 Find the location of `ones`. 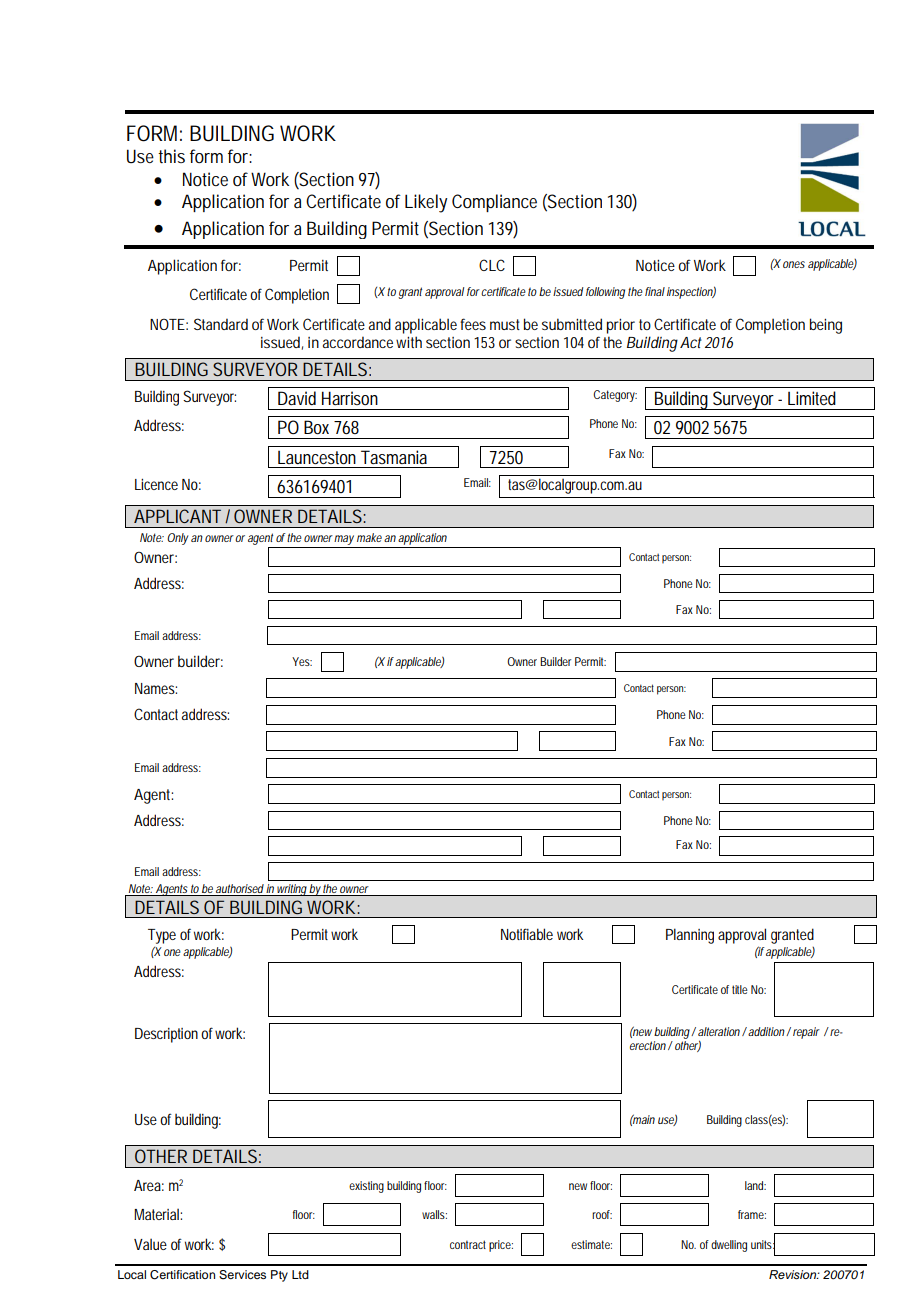

ones is located at coordinates (794, 264).
